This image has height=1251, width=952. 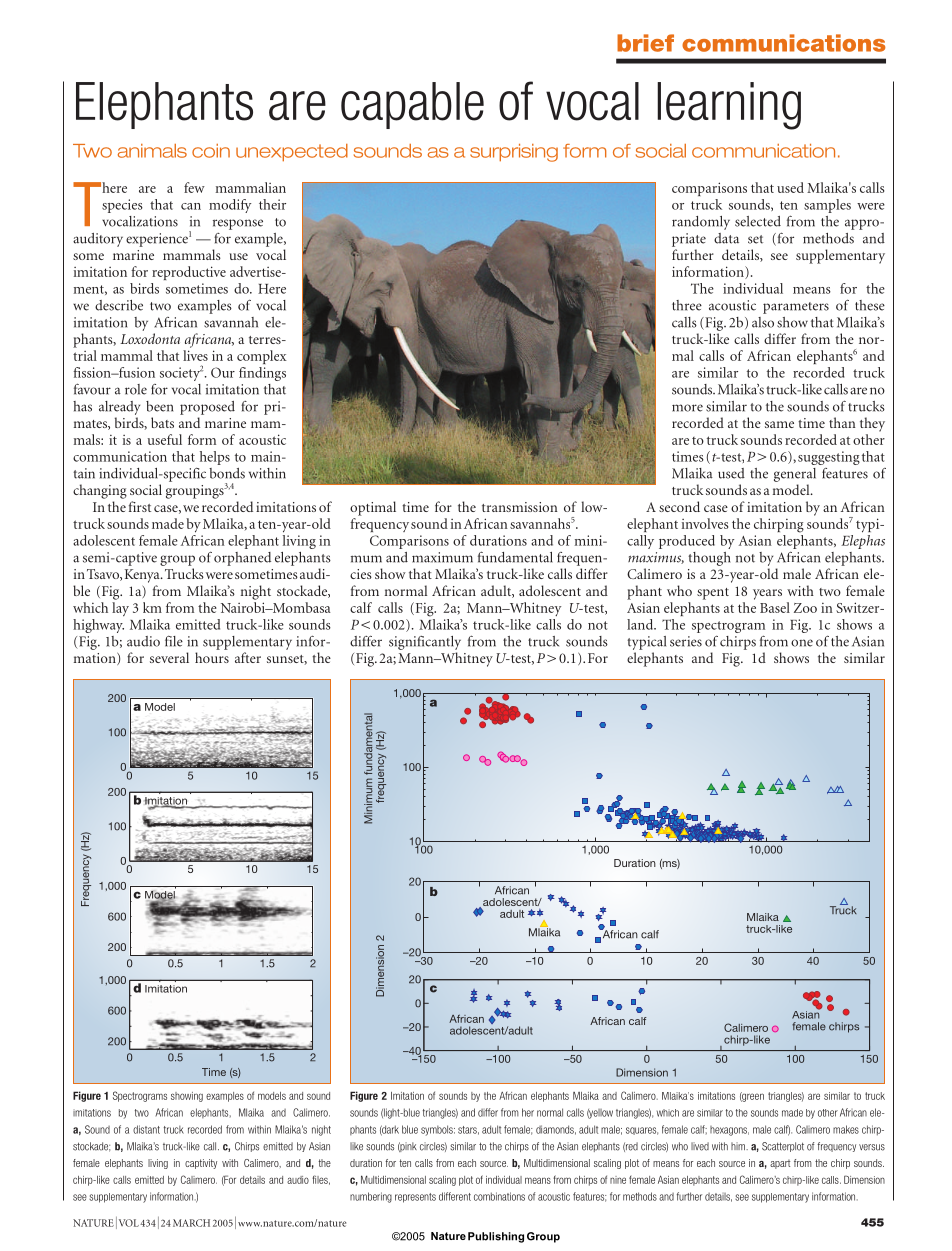 What do you see at coordinates (729, 1131) in the image?
I see `hexagons` at bounding box center [729, 1131].
